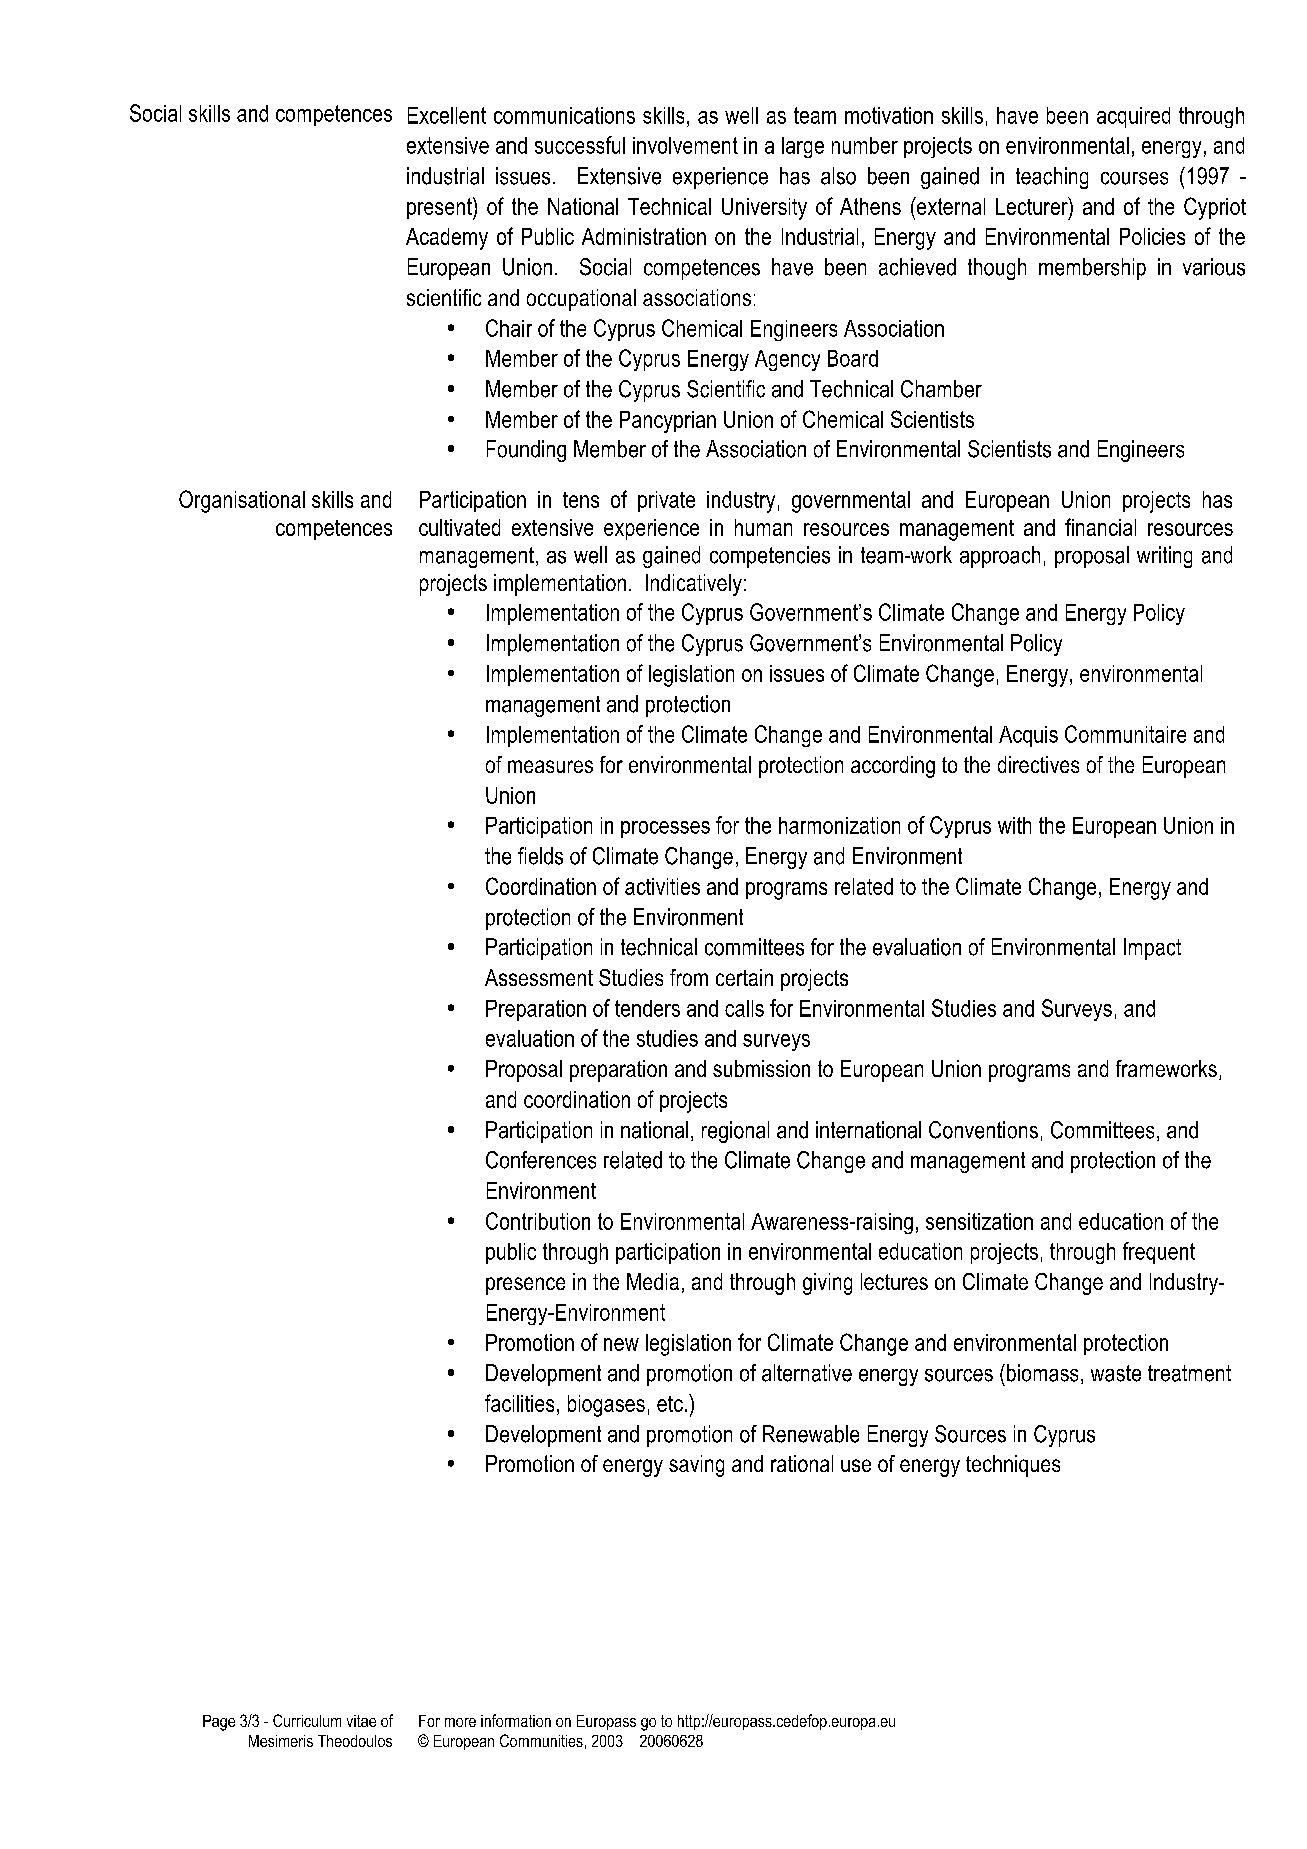 Image resolution: width=1307 pixels, height=1849 pixels. Describe the element at coordinates (539, 977) in the screenshot. I see `Assessment` at that location.
